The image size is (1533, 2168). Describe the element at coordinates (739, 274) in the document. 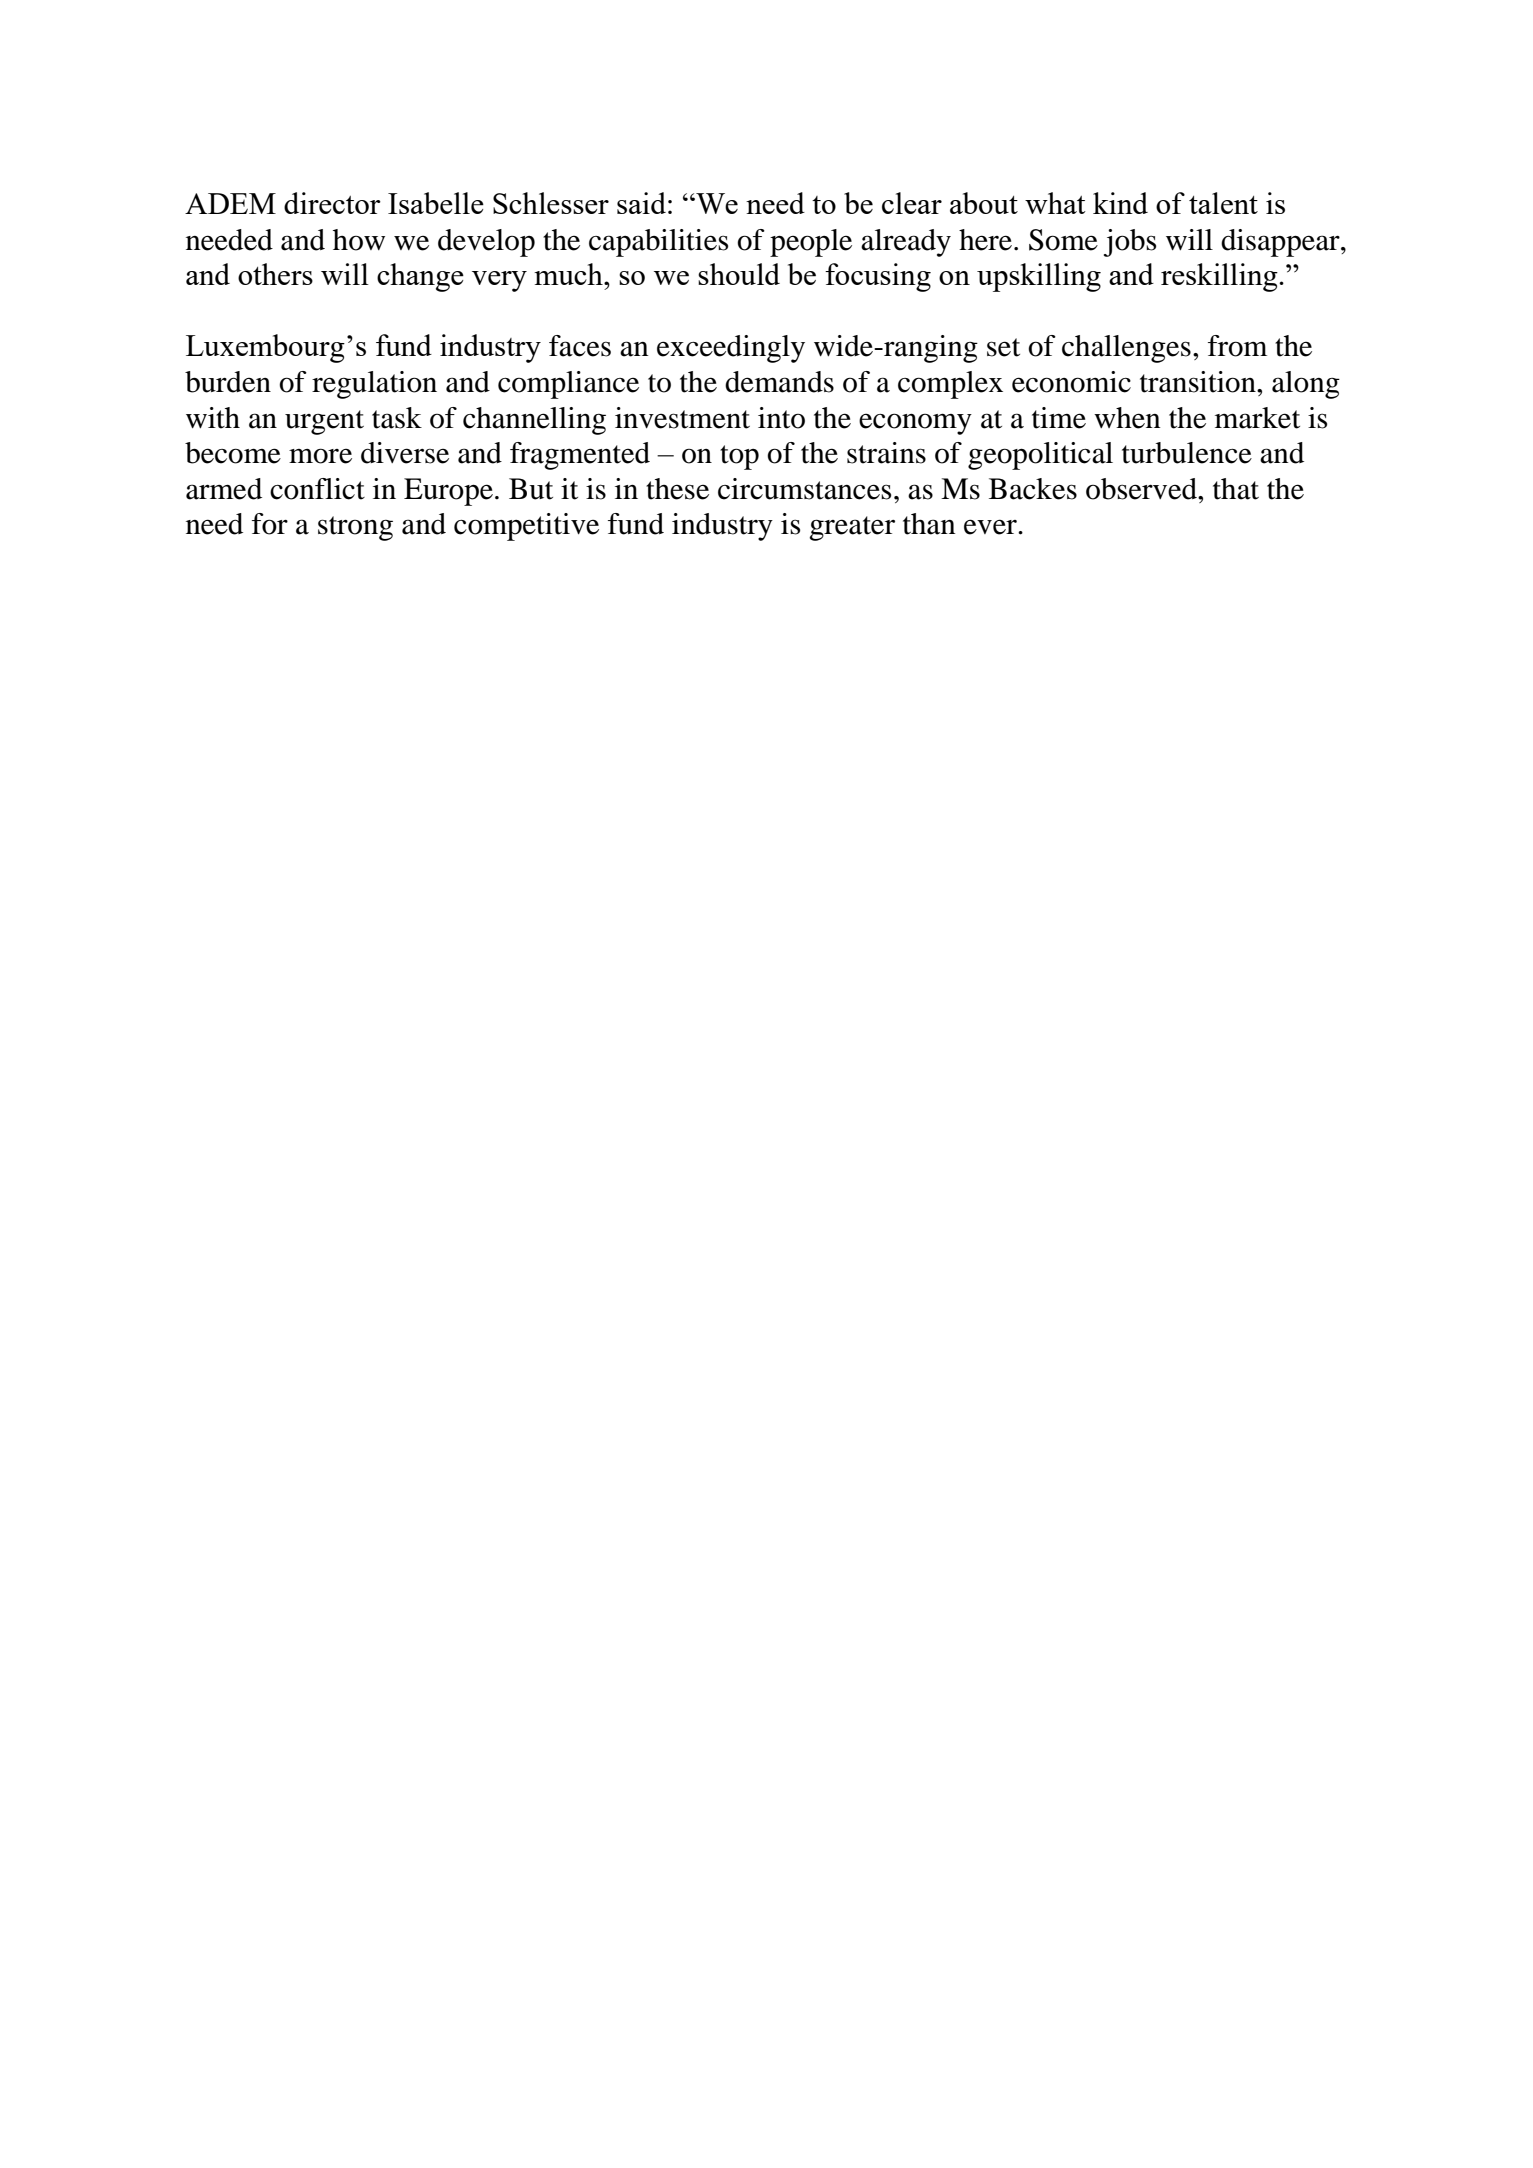

I see `should` at that location.
